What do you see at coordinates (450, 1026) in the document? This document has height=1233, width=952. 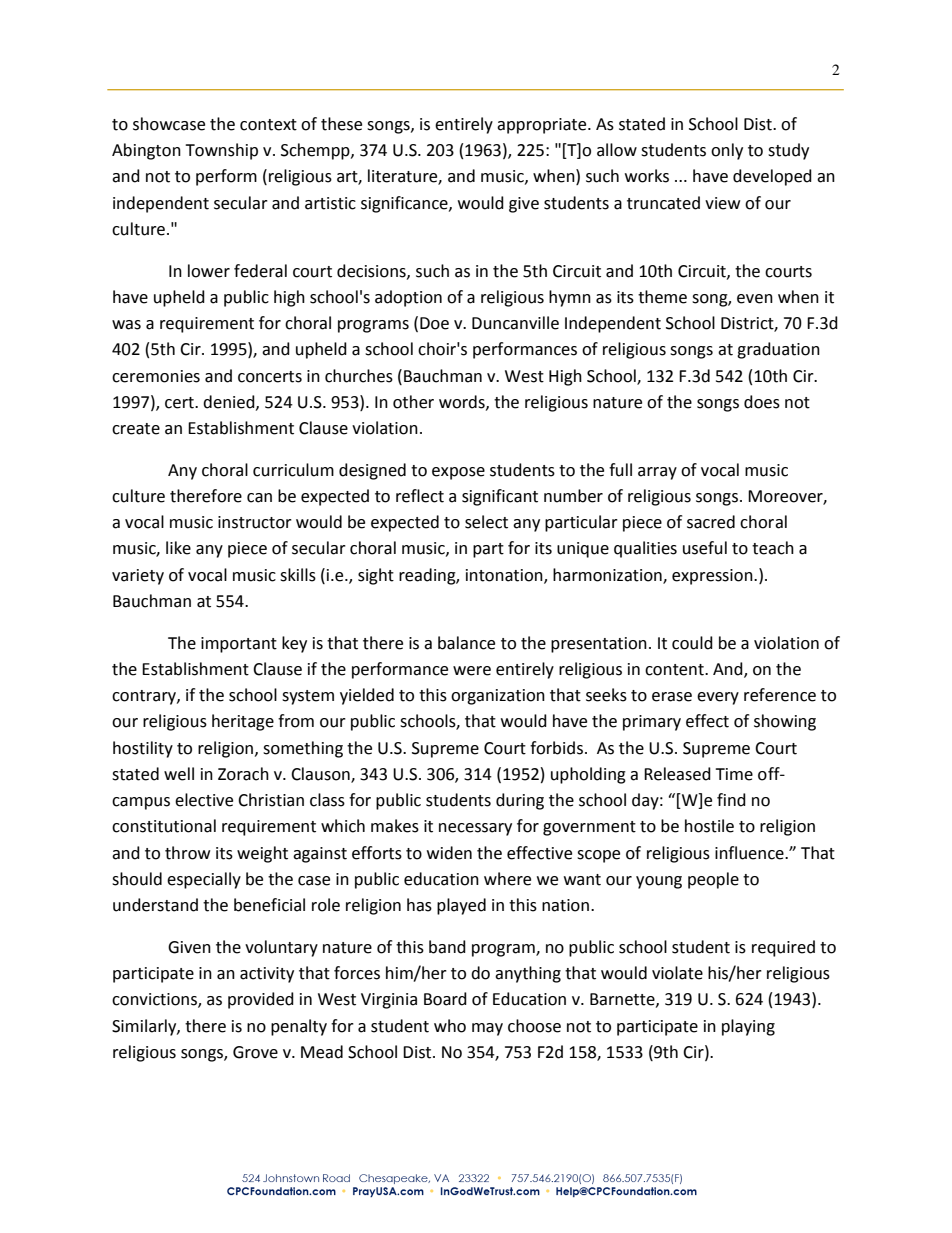 I see `who` at bounding box center [450, 1026].
